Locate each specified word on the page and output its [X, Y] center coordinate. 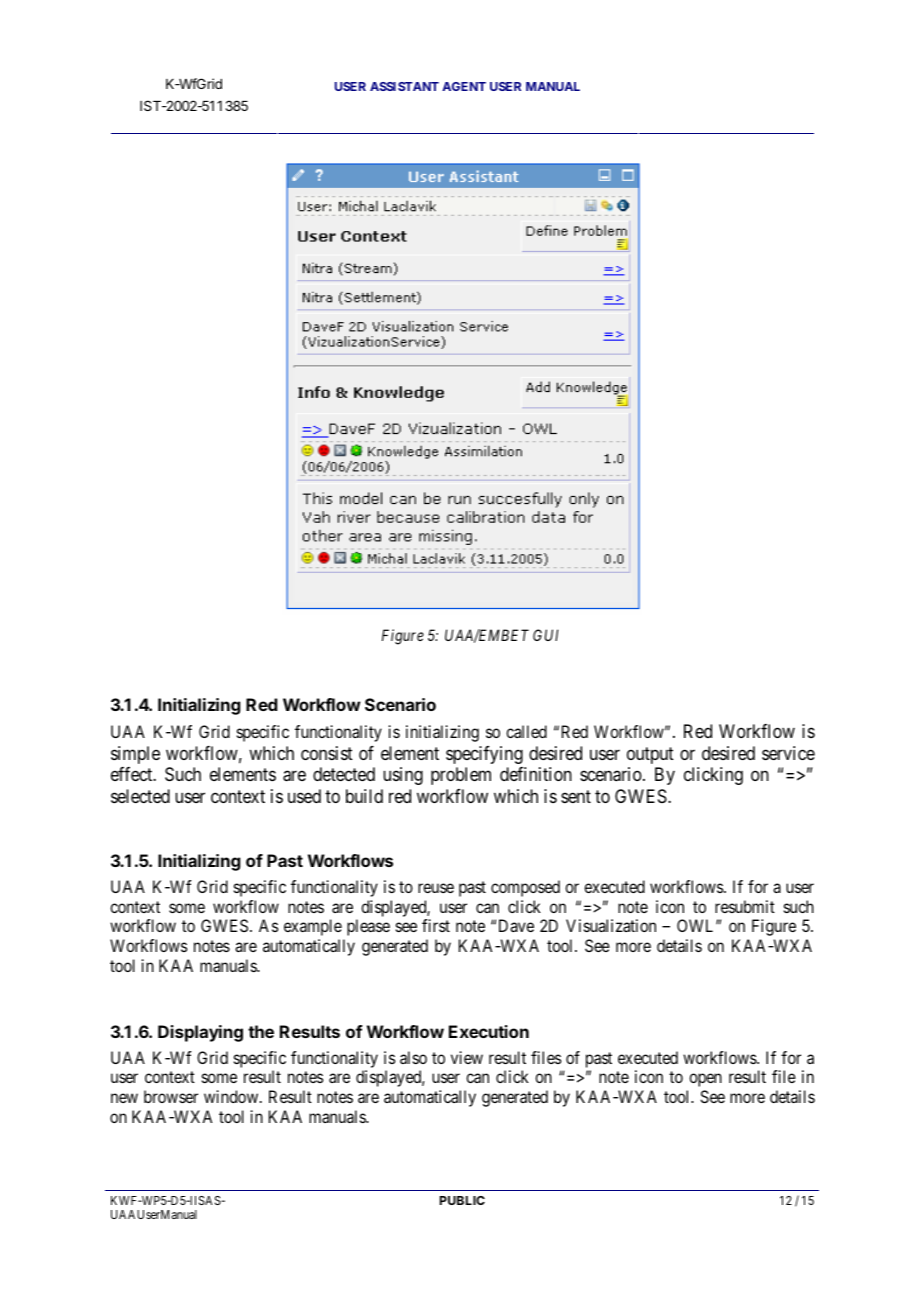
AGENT [464, 86]
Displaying [200, 1033]
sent [576, 796]
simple [135, 755]
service [788, 753]
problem [461, 776]
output [650, 755]
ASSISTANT [404, 86]
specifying [484, 755]
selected [140, 796]
